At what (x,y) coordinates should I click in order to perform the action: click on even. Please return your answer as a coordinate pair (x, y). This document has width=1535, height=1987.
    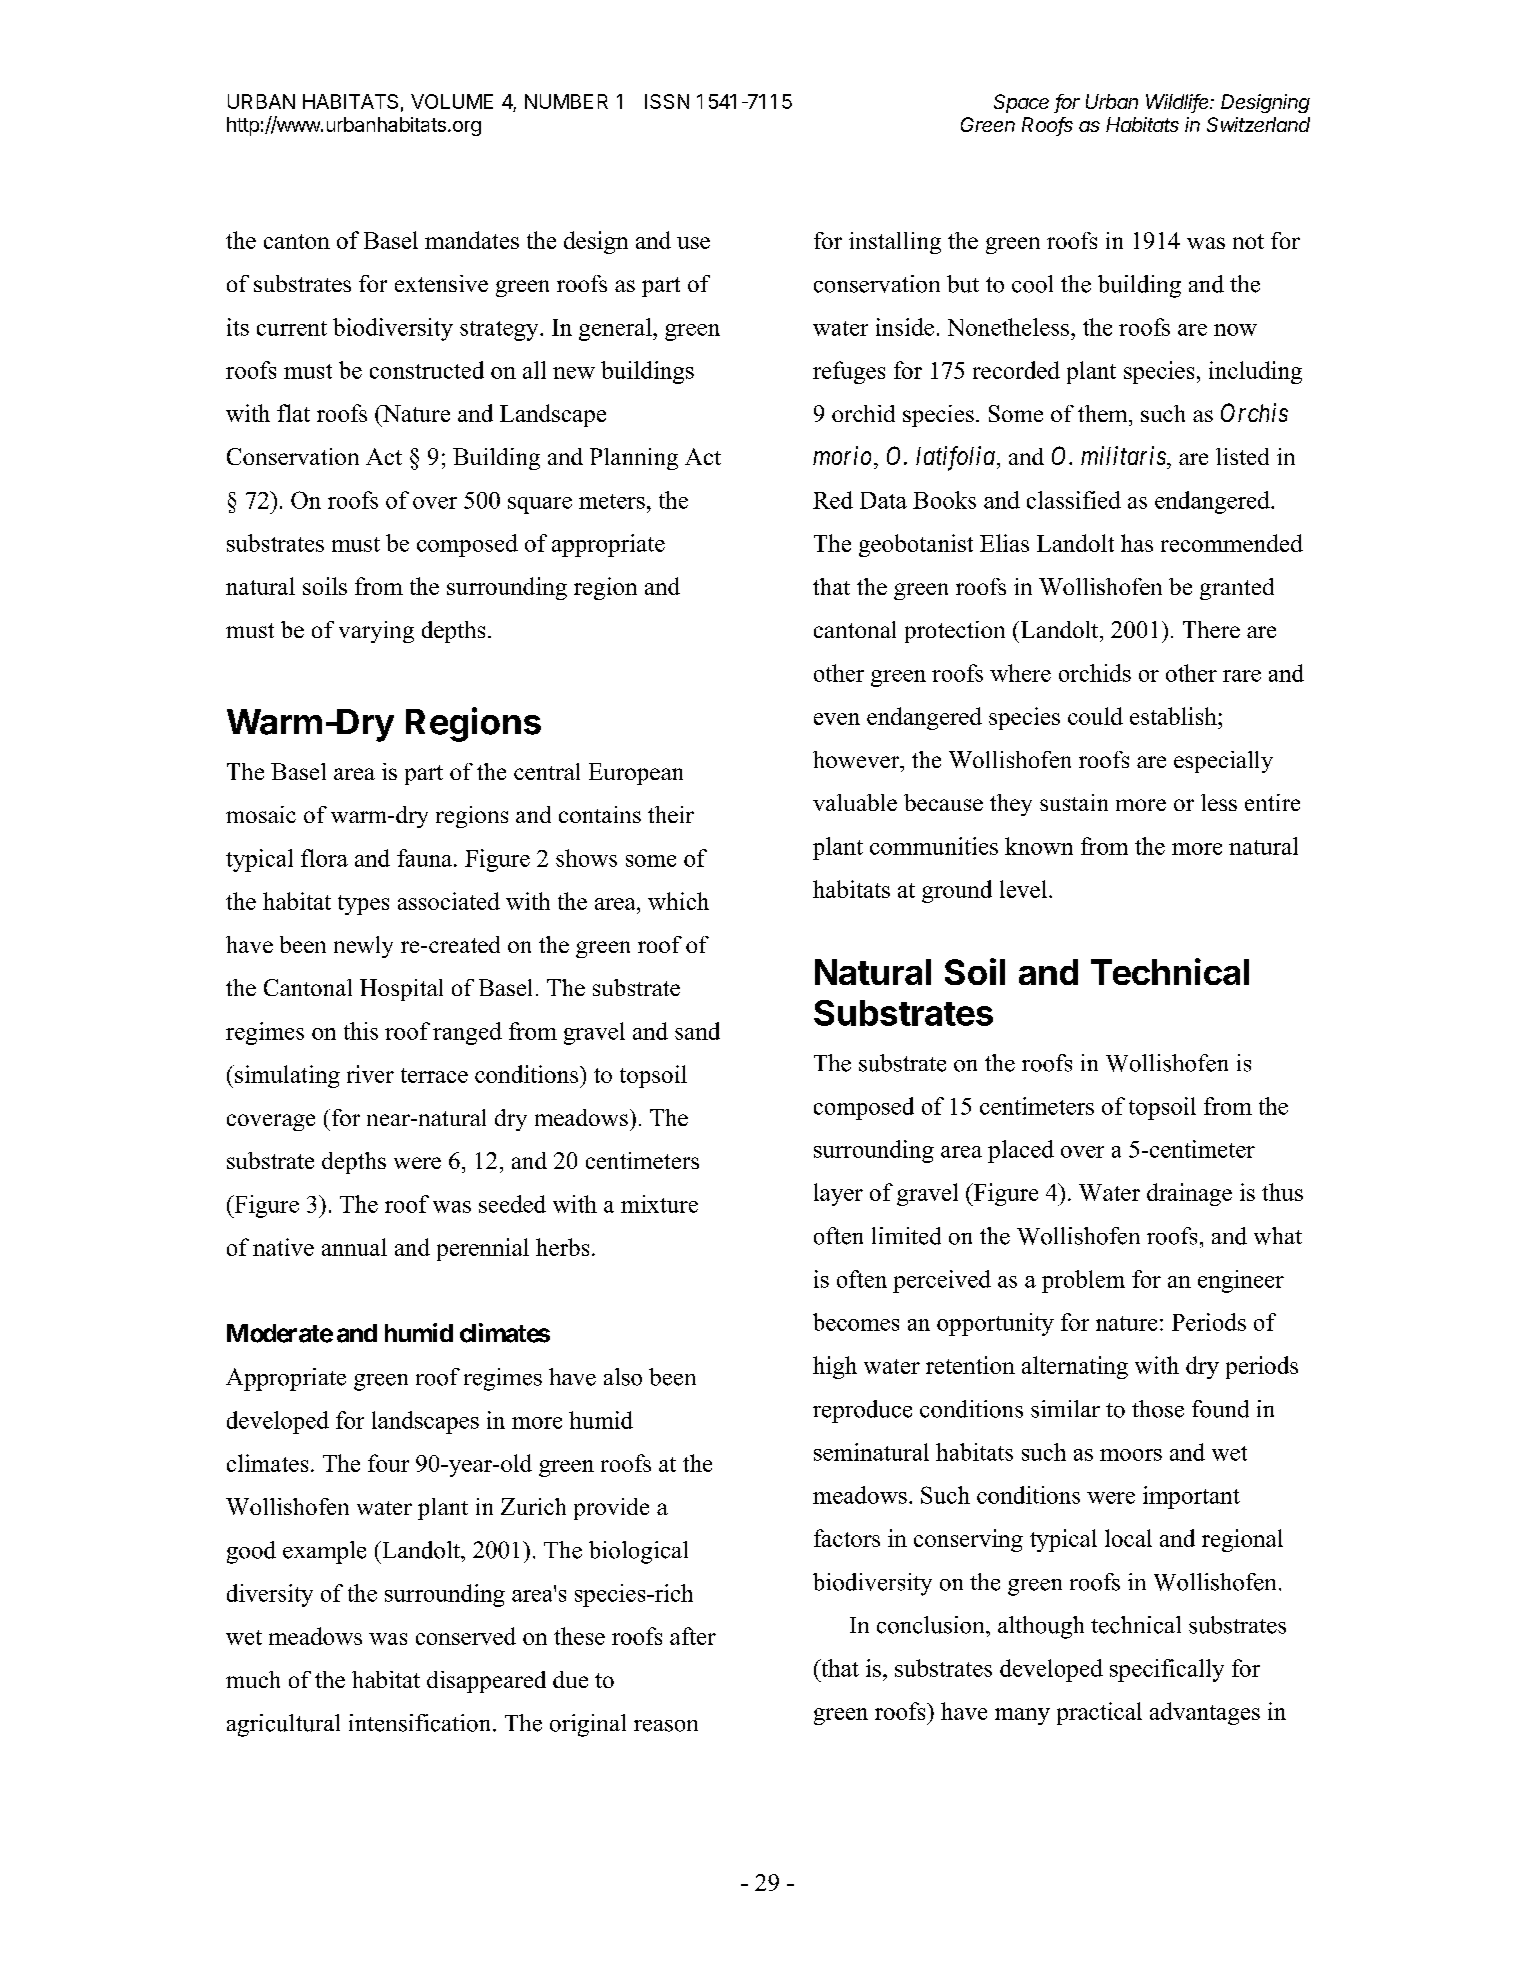
    Looking at the image, I should click on (837, 719).
